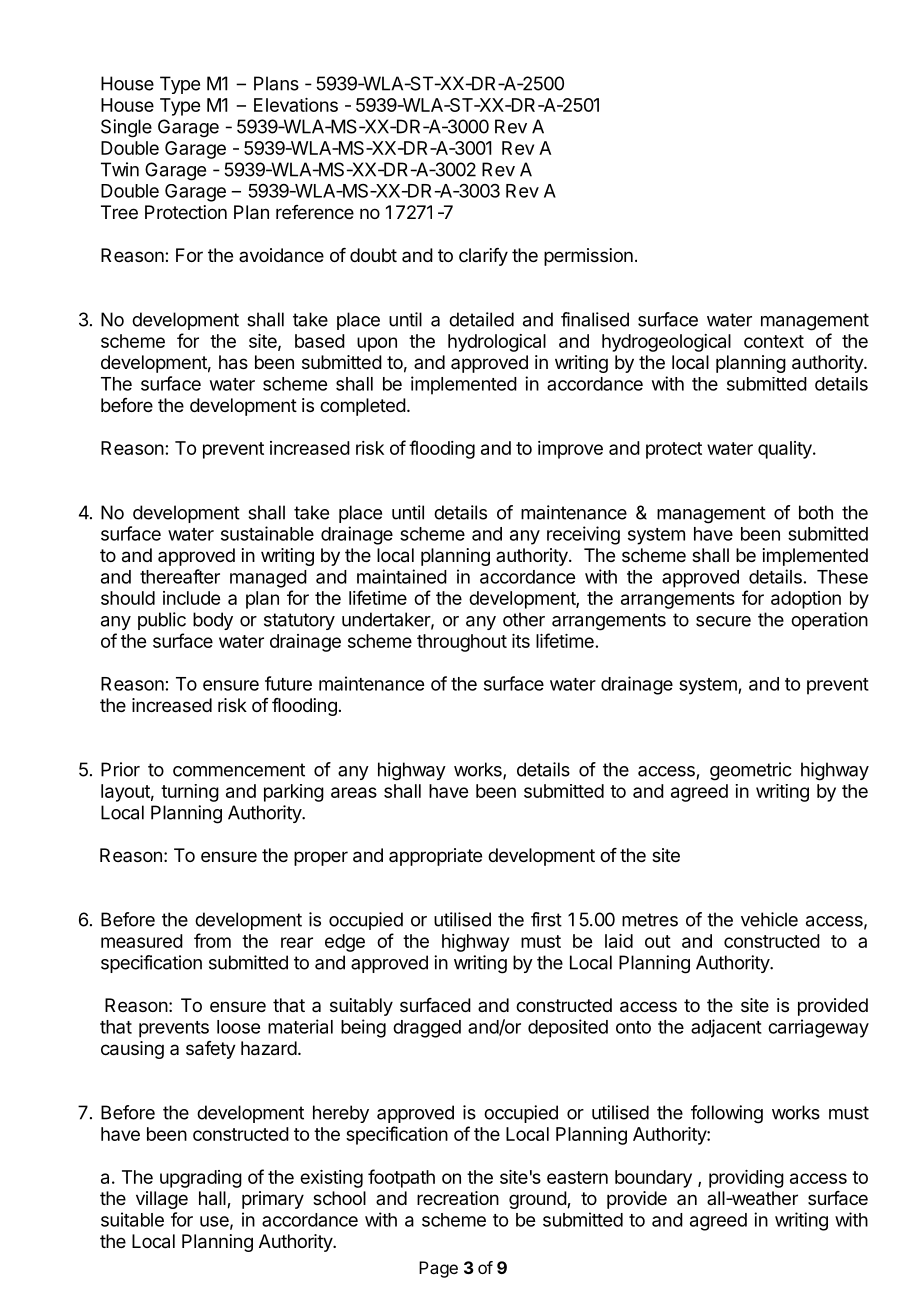  What do you see at coordinates (483, 257) in the screenshot?
I see `clarify` at bounding box center [483, 257].
